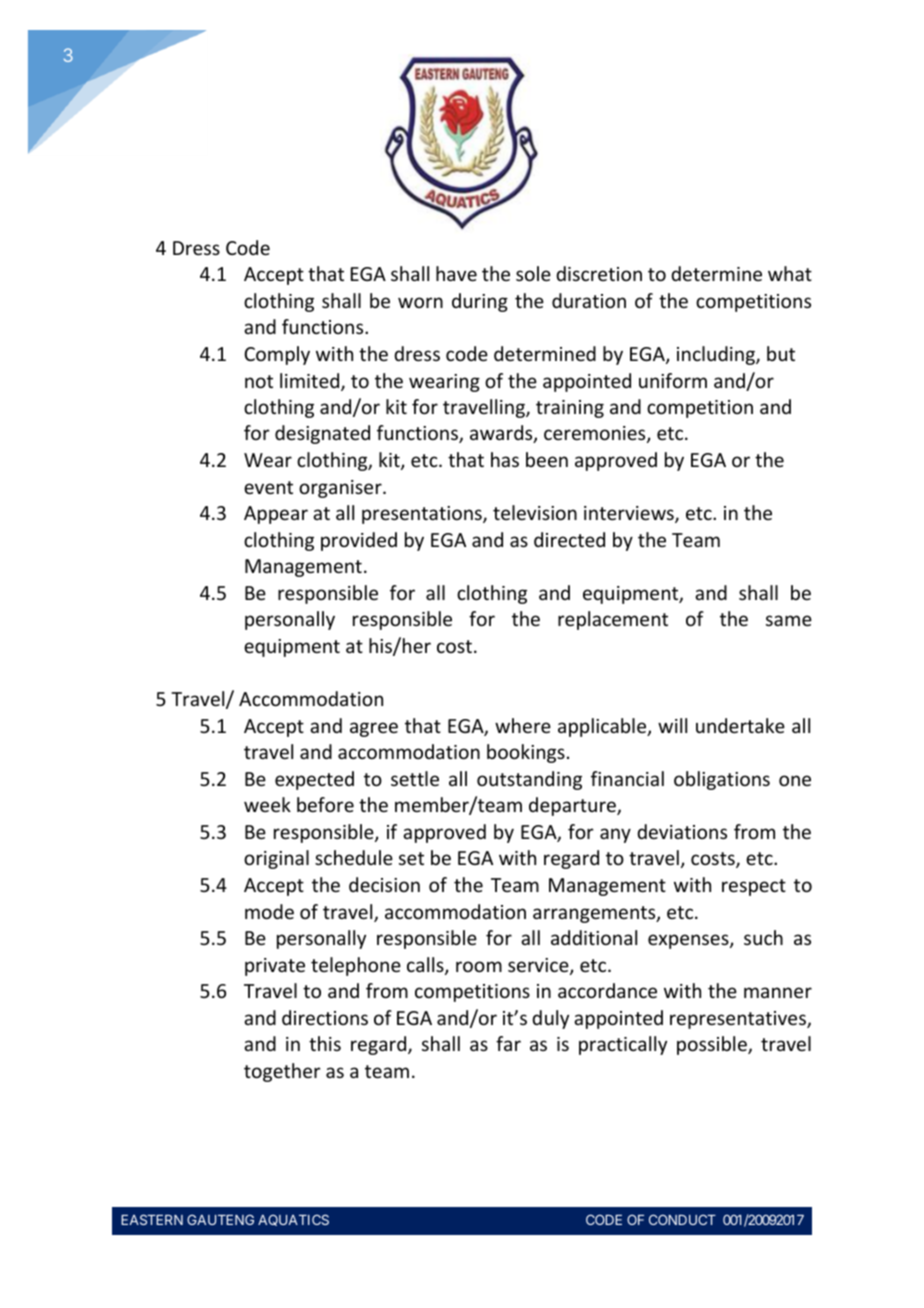  I want to click on far, so click(508, 1043).
